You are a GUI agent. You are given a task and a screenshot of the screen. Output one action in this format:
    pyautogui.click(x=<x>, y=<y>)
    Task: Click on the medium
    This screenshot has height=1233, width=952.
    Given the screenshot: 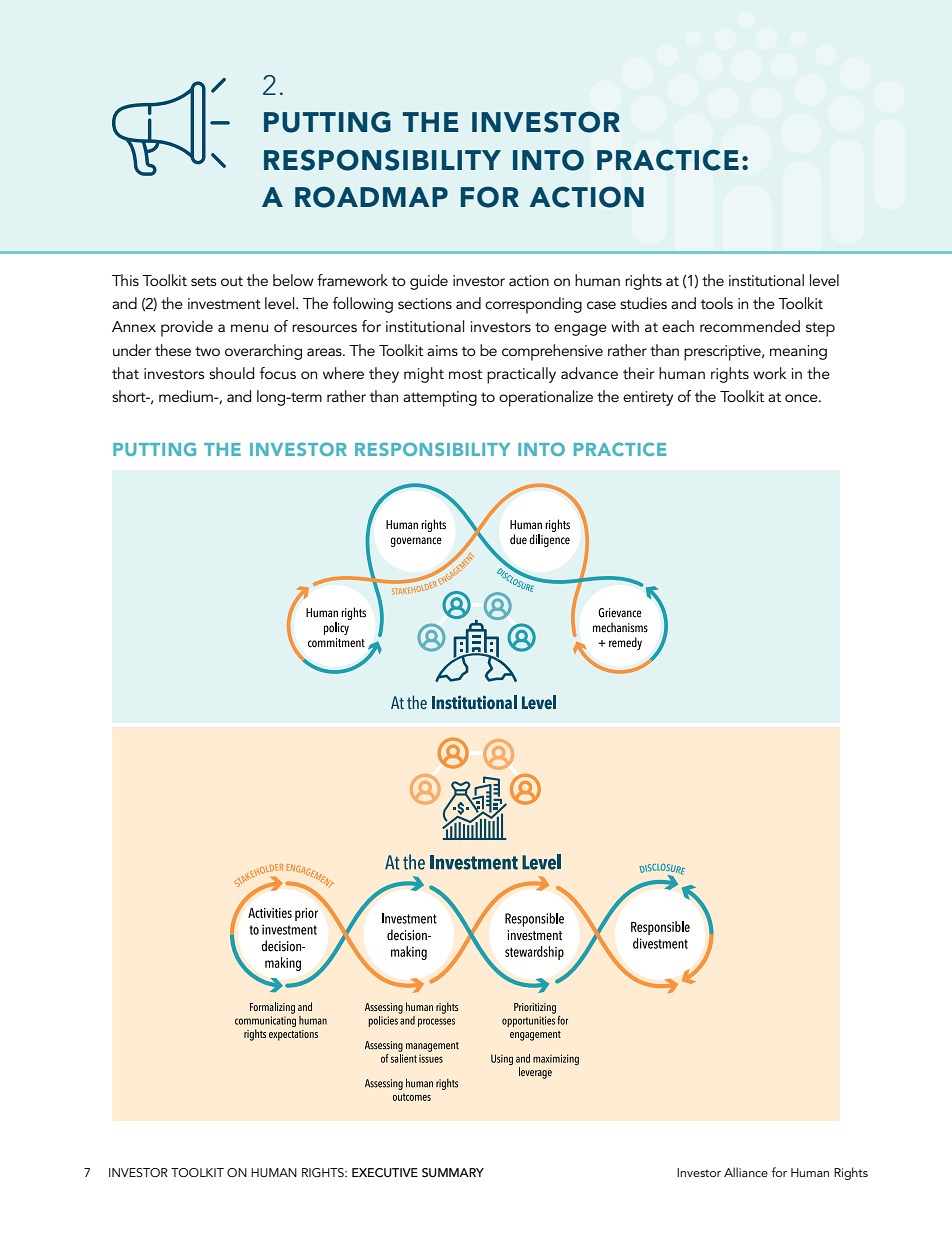 What is the action you would take?
    pyautogui.click(x=187, y=396)
